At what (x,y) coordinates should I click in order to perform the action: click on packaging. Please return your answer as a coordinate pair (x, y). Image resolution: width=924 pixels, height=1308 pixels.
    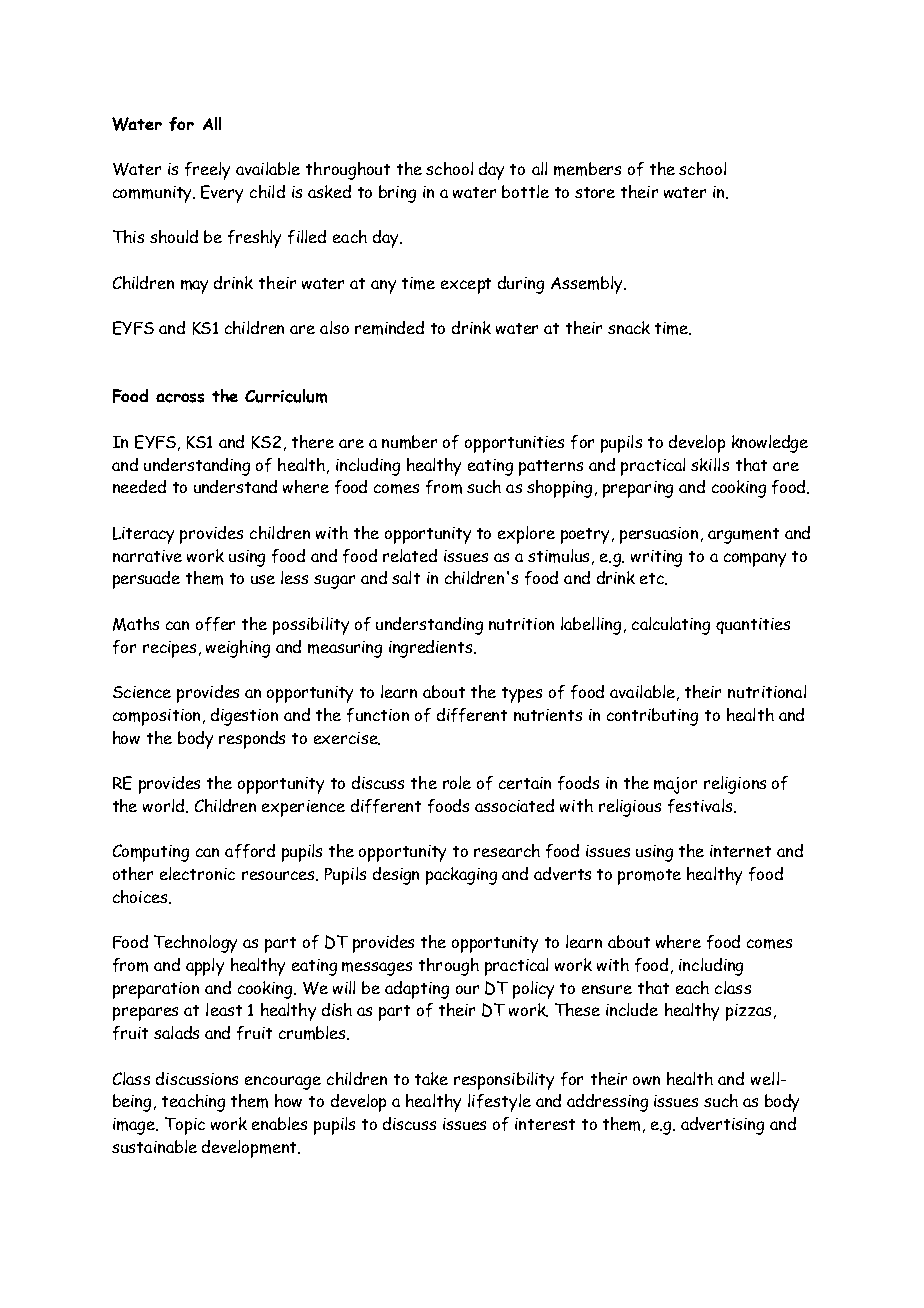
    Looking at the image, I should click on (461, 876).
